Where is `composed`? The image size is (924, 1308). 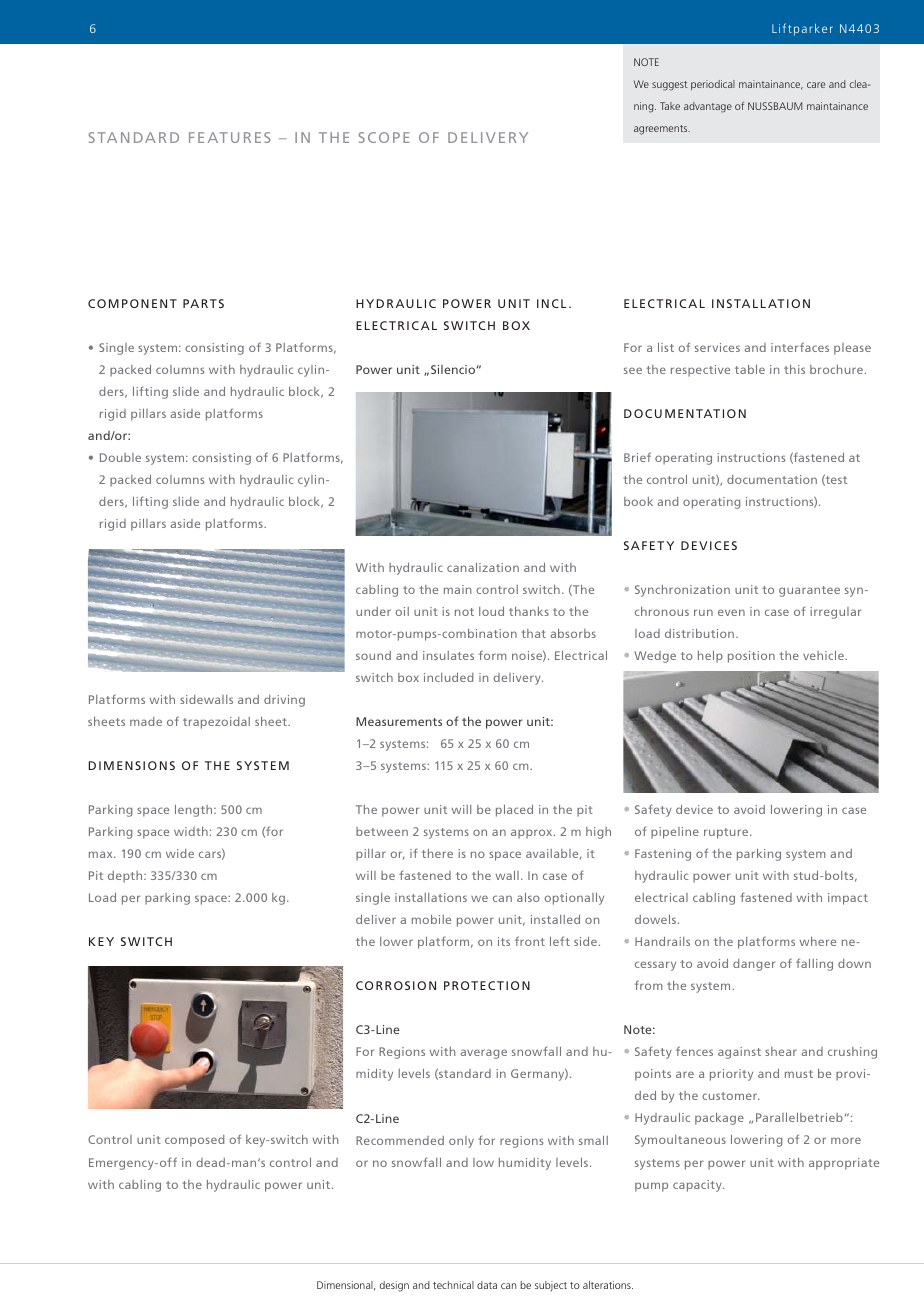
composed is located at coordinates (194, 1141).
